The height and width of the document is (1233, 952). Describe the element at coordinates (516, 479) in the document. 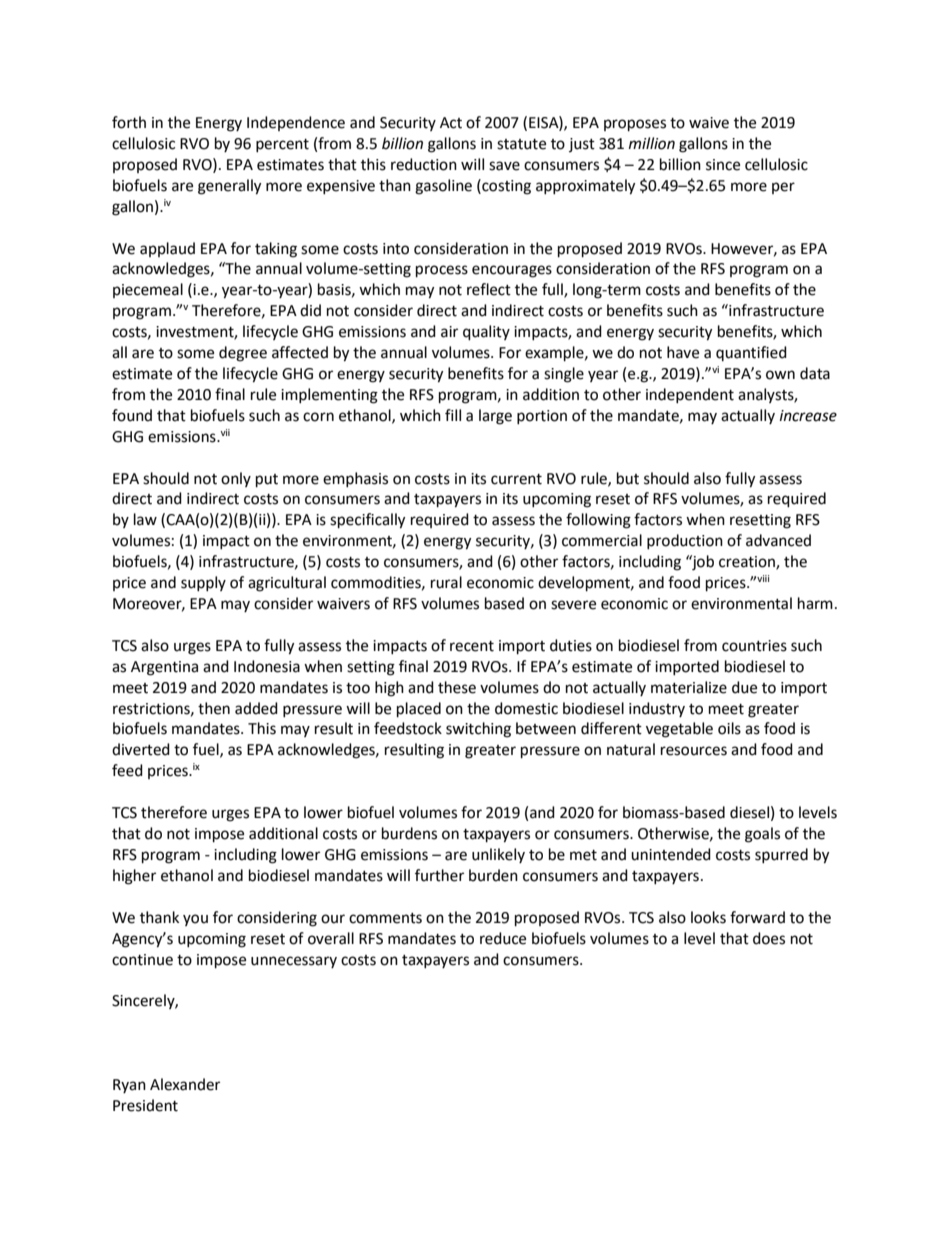

I see `current` at that location.
